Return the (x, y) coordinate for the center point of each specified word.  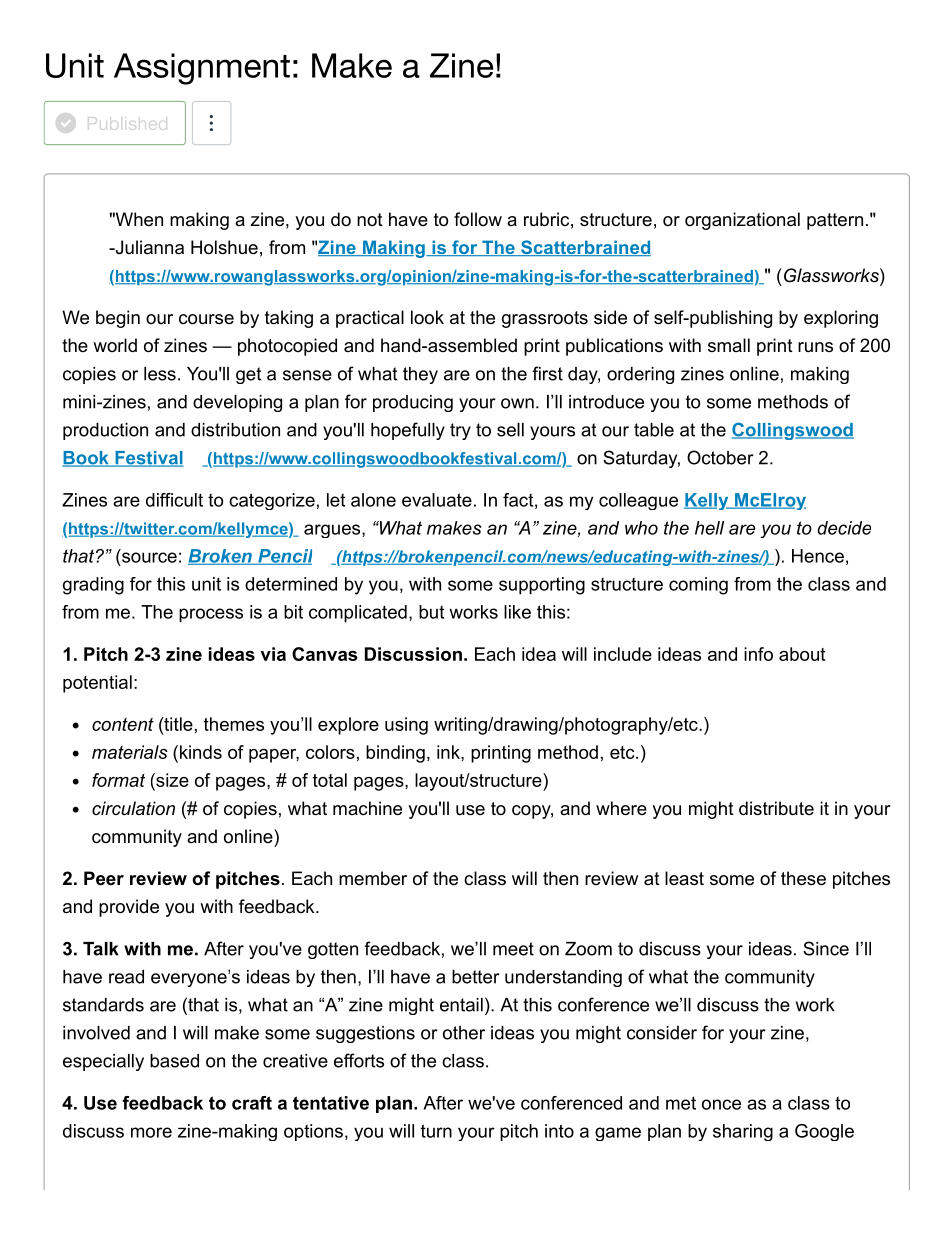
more (151, 1132)
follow (478, 219)
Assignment (202, 69)
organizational (742, 221)
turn (436, 1131)
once (721, 1104)
